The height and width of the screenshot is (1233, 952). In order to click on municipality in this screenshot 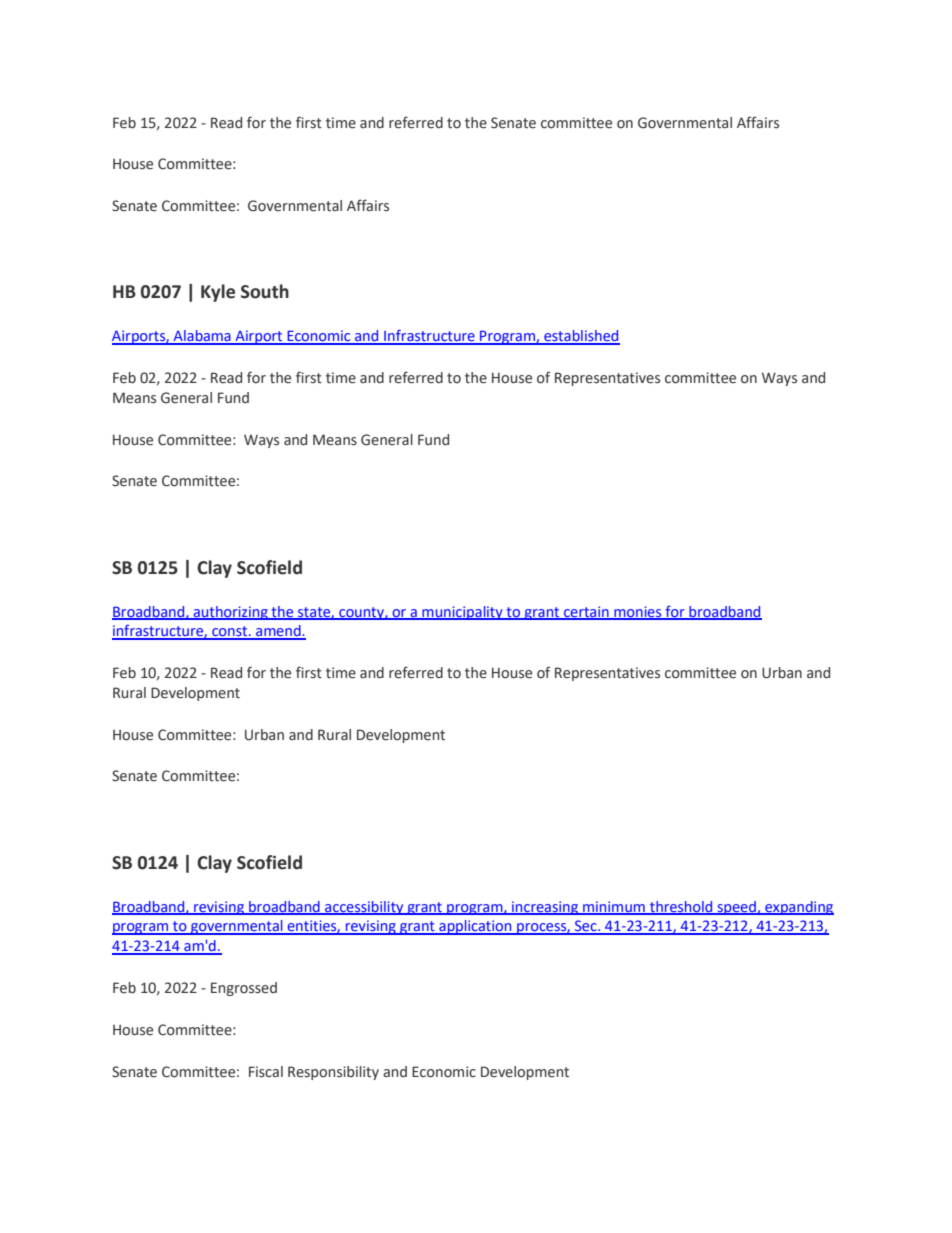, I will do `click(462, 613)`.
